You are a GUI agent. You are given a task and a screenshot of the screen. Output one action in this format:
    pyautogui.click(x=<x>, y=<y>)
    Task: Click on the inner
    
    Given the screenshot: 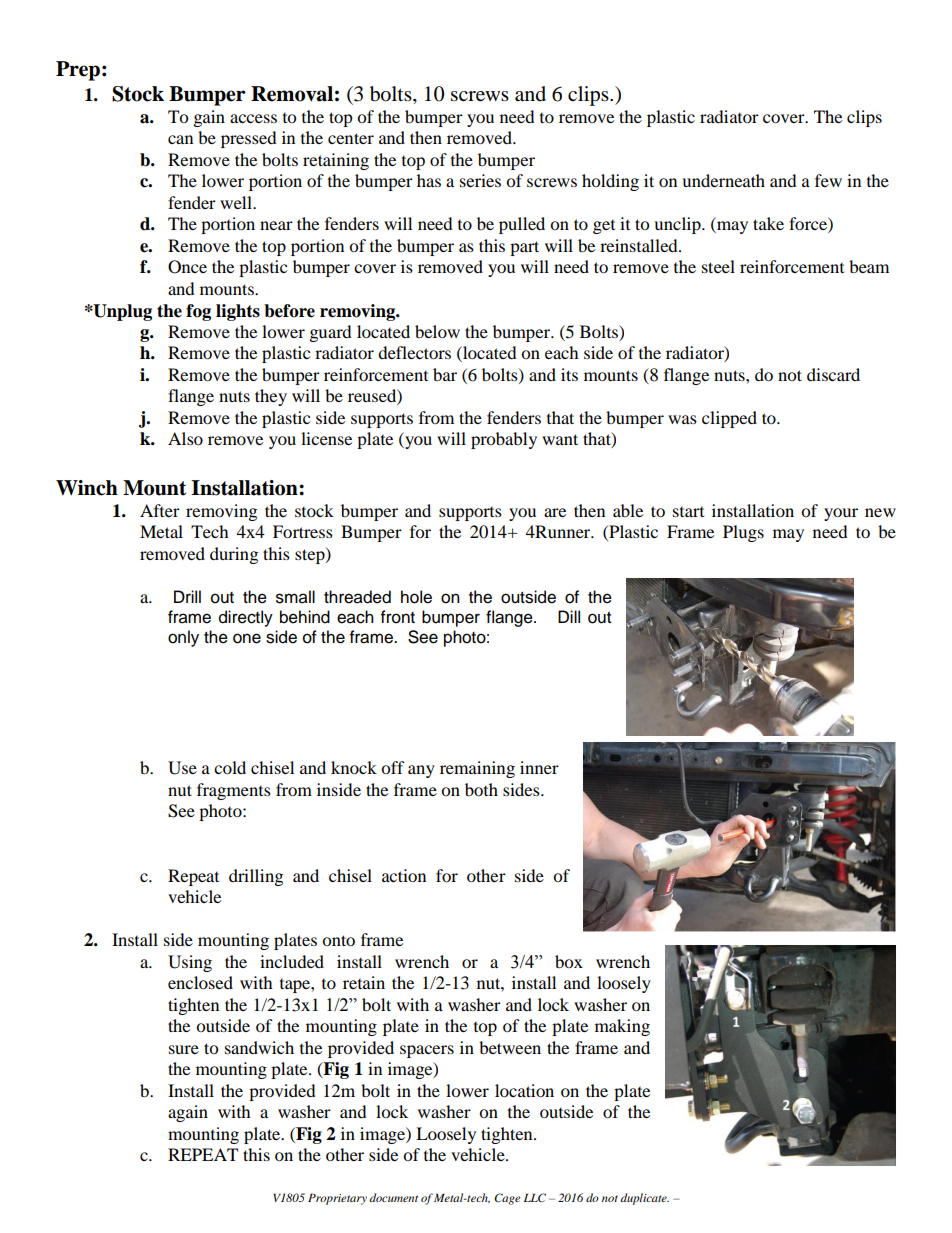 What is the action you would take?
    pyautogui.click(x=539, y=767)
